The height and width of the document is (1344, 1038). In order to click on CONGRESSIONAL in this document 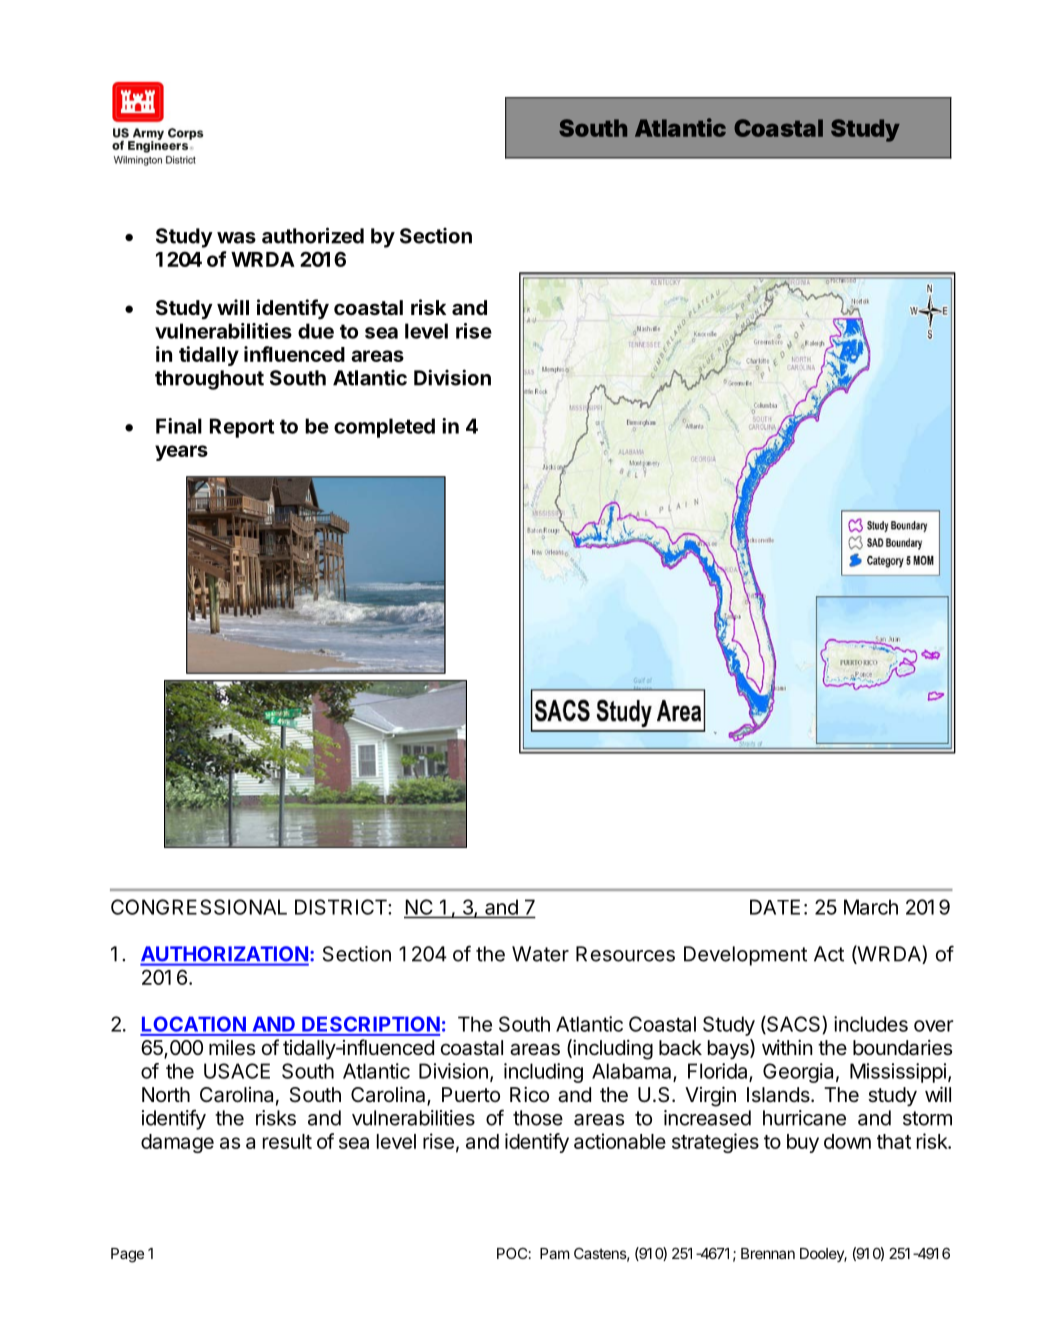, I will do `click(199, 907)`.
